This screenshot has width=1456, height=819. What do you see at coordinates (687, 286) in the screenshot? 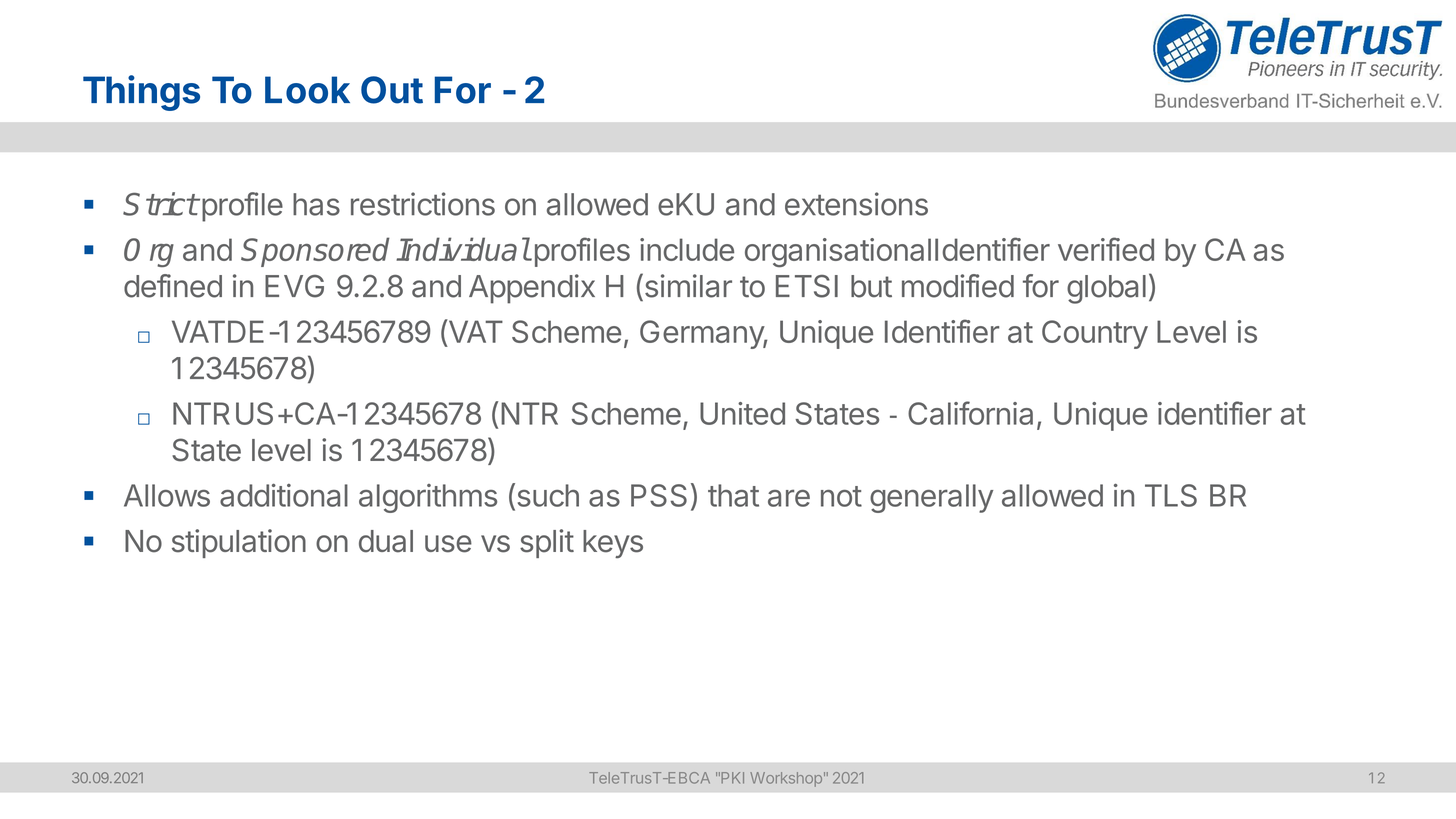
I see `similar` at bounding box center [687, 286].
